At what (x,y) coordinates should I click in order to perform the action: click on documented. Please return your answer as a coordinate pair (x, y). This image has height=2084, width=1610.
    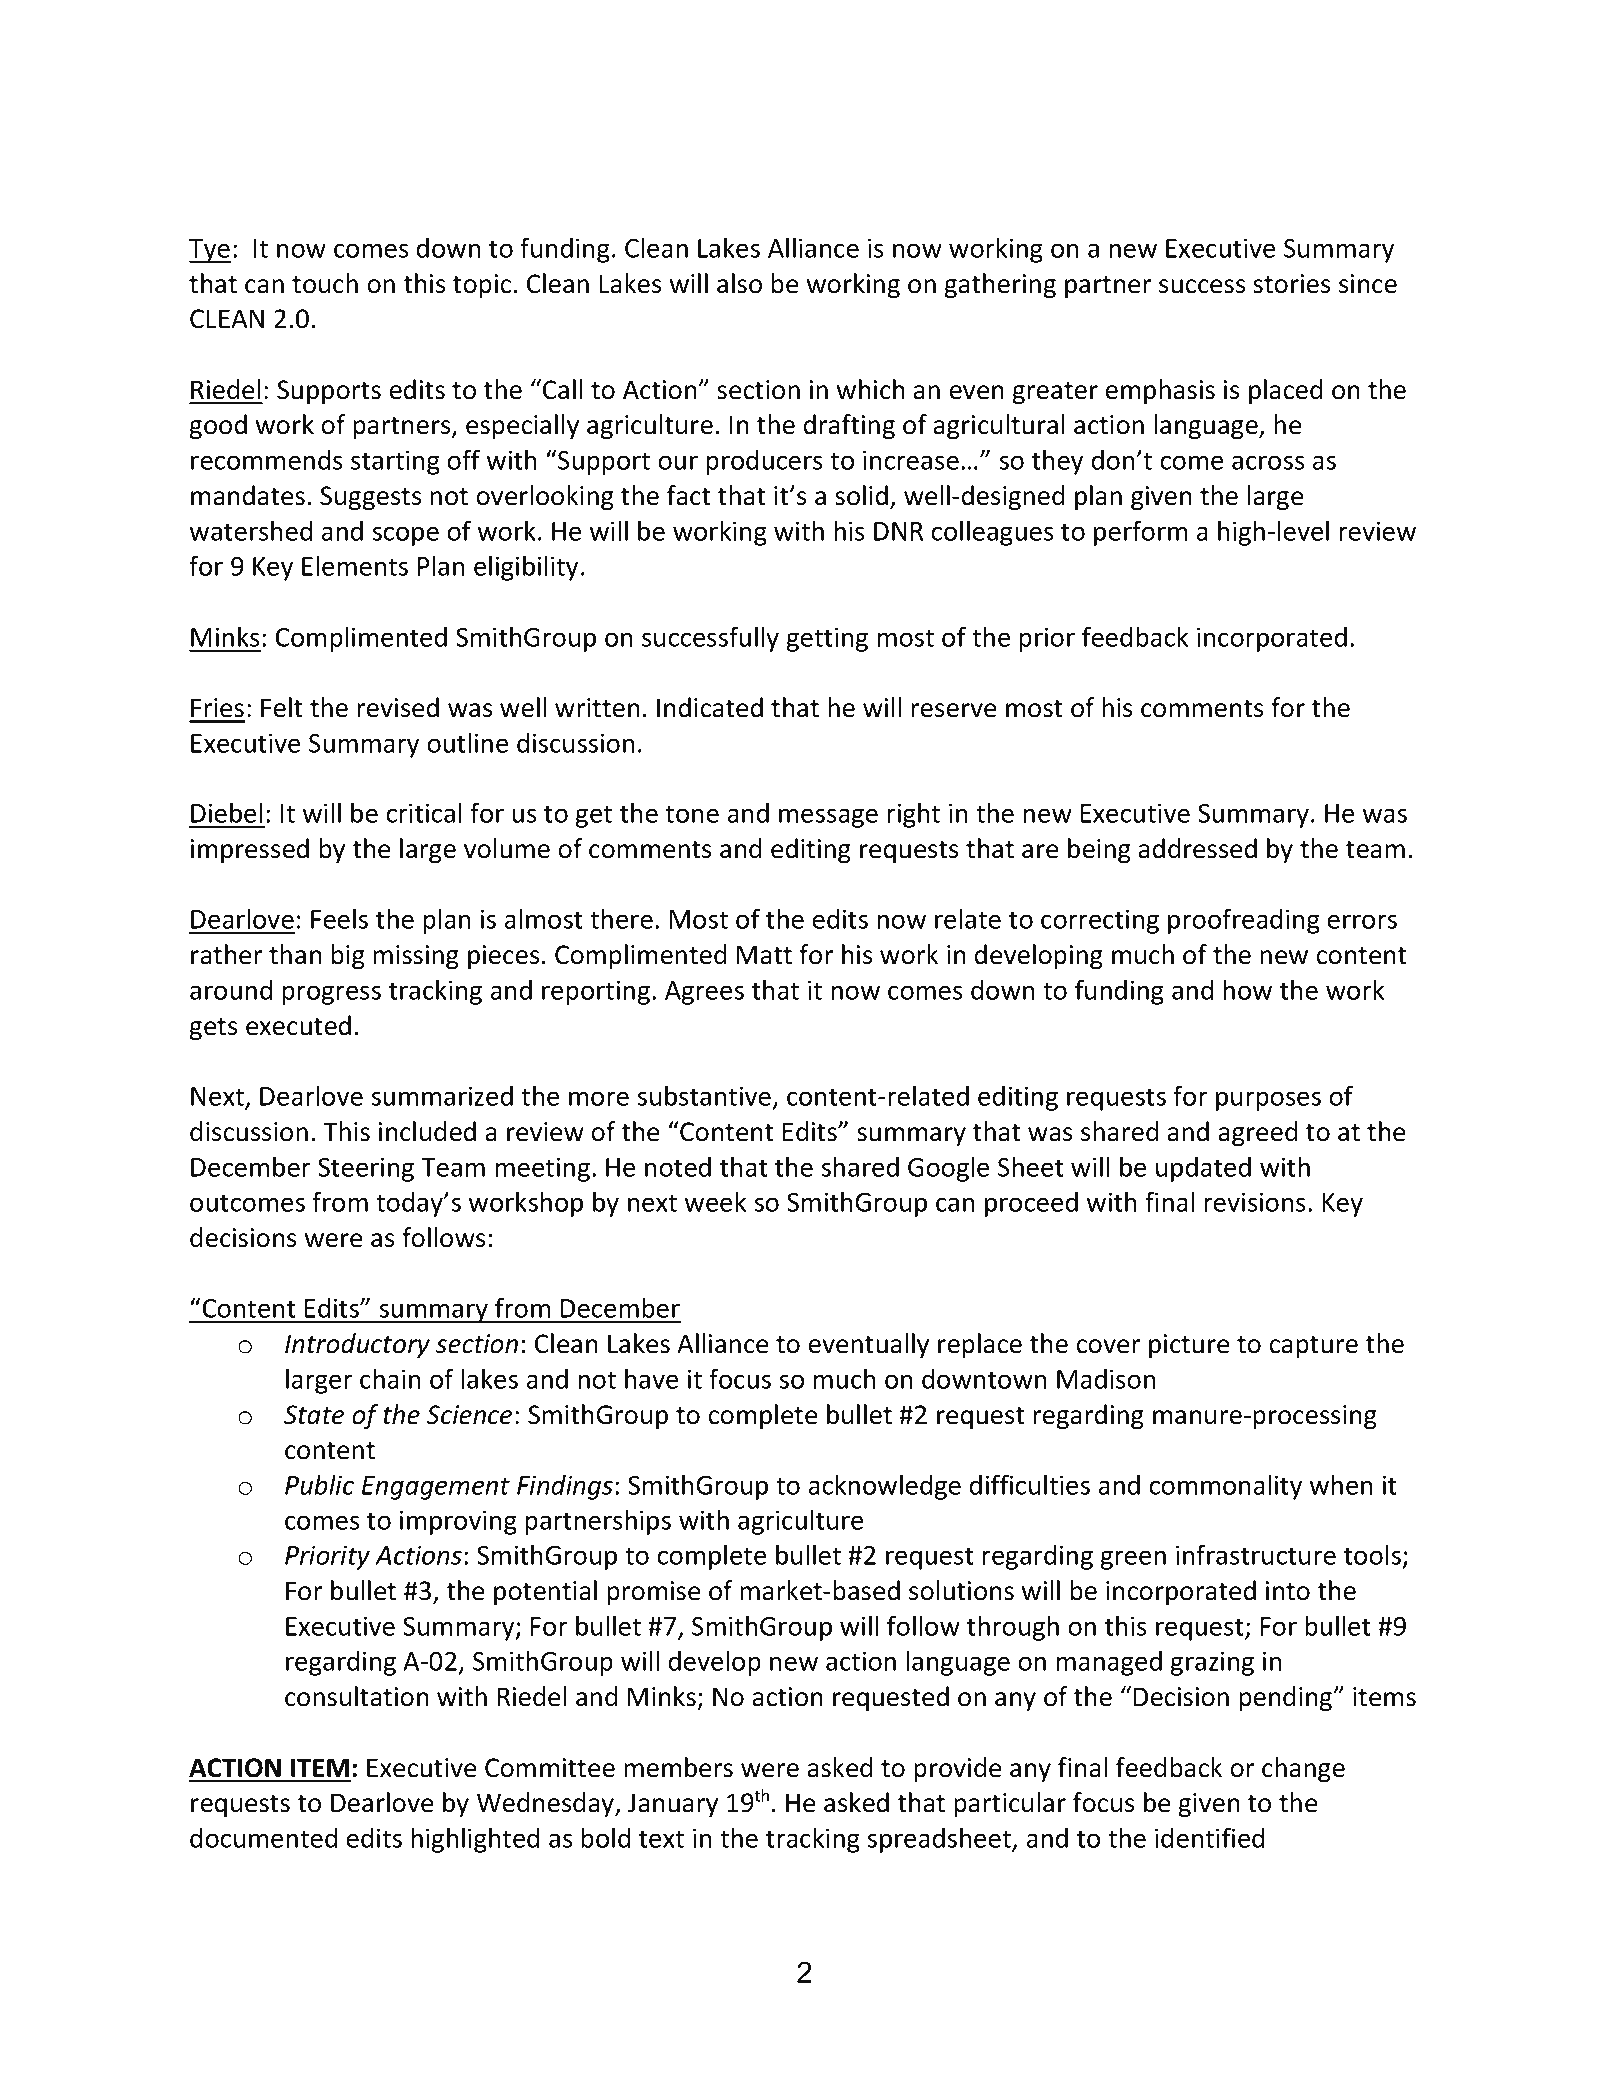
    Looking at the image, I should click on (263, 1838).
